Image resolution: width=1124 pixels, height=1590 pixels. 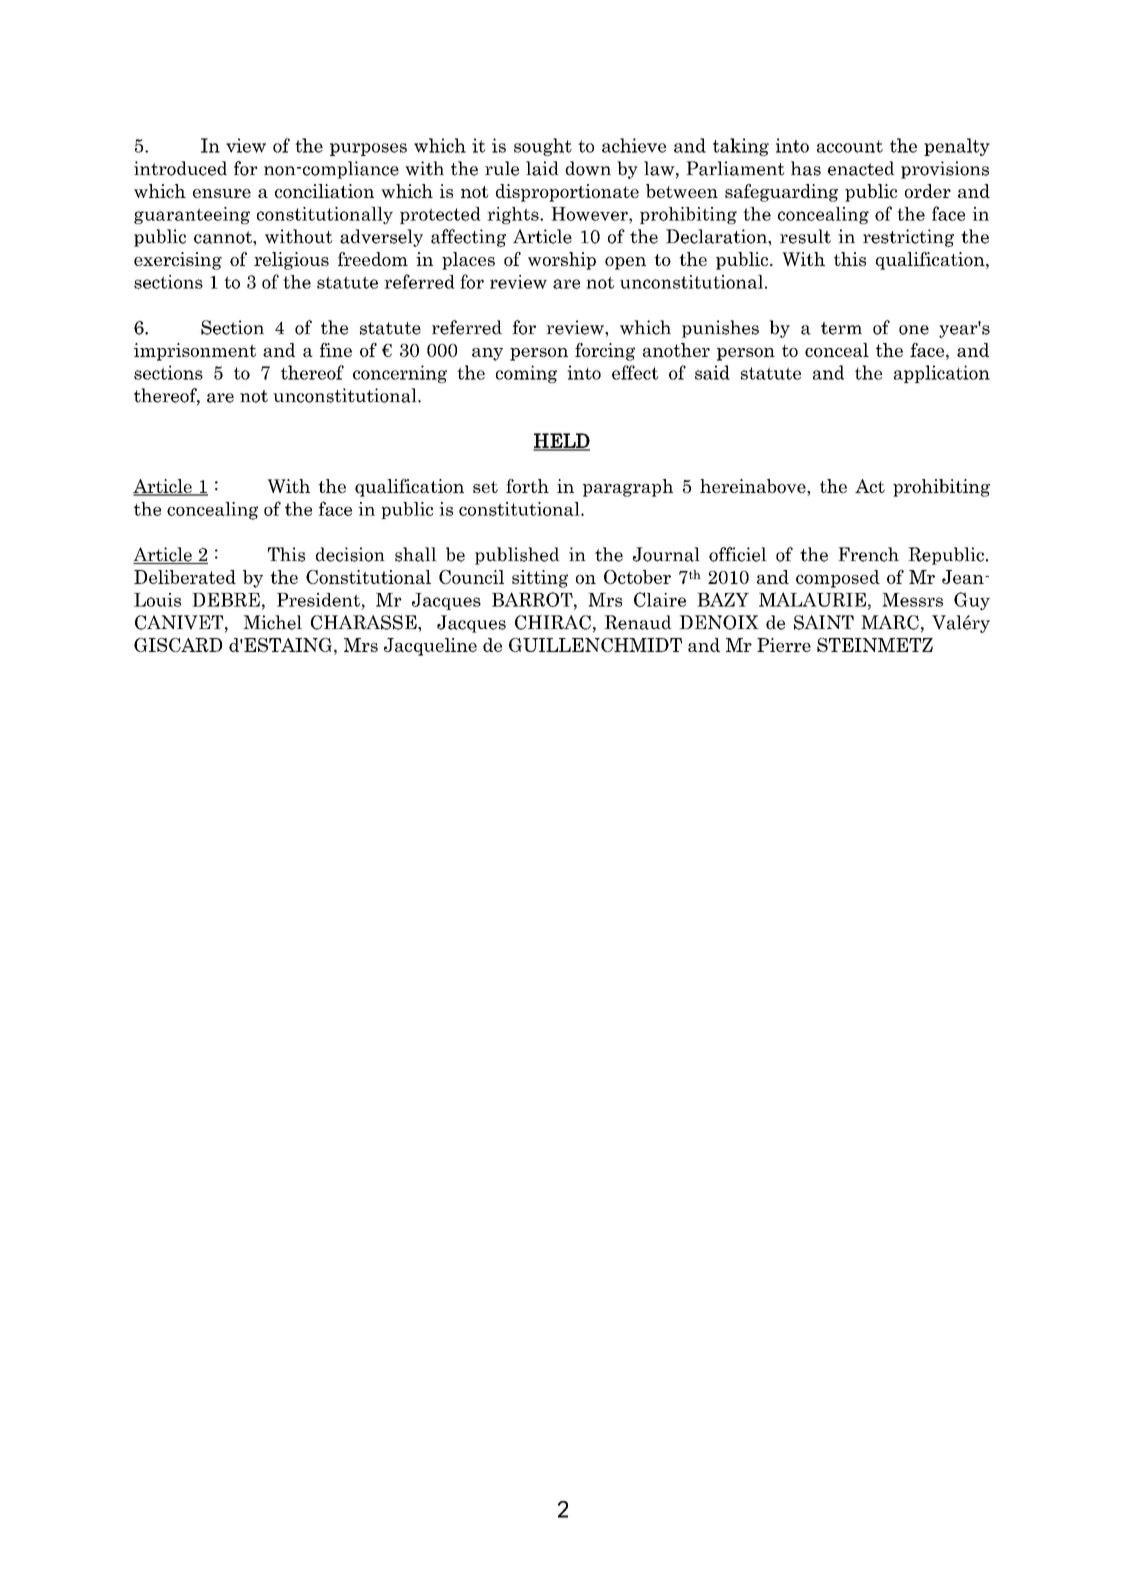 What do you see at coordinates (628, 488) in the screenshot?
I see `paragraph` at bounding box center [628, 488].
